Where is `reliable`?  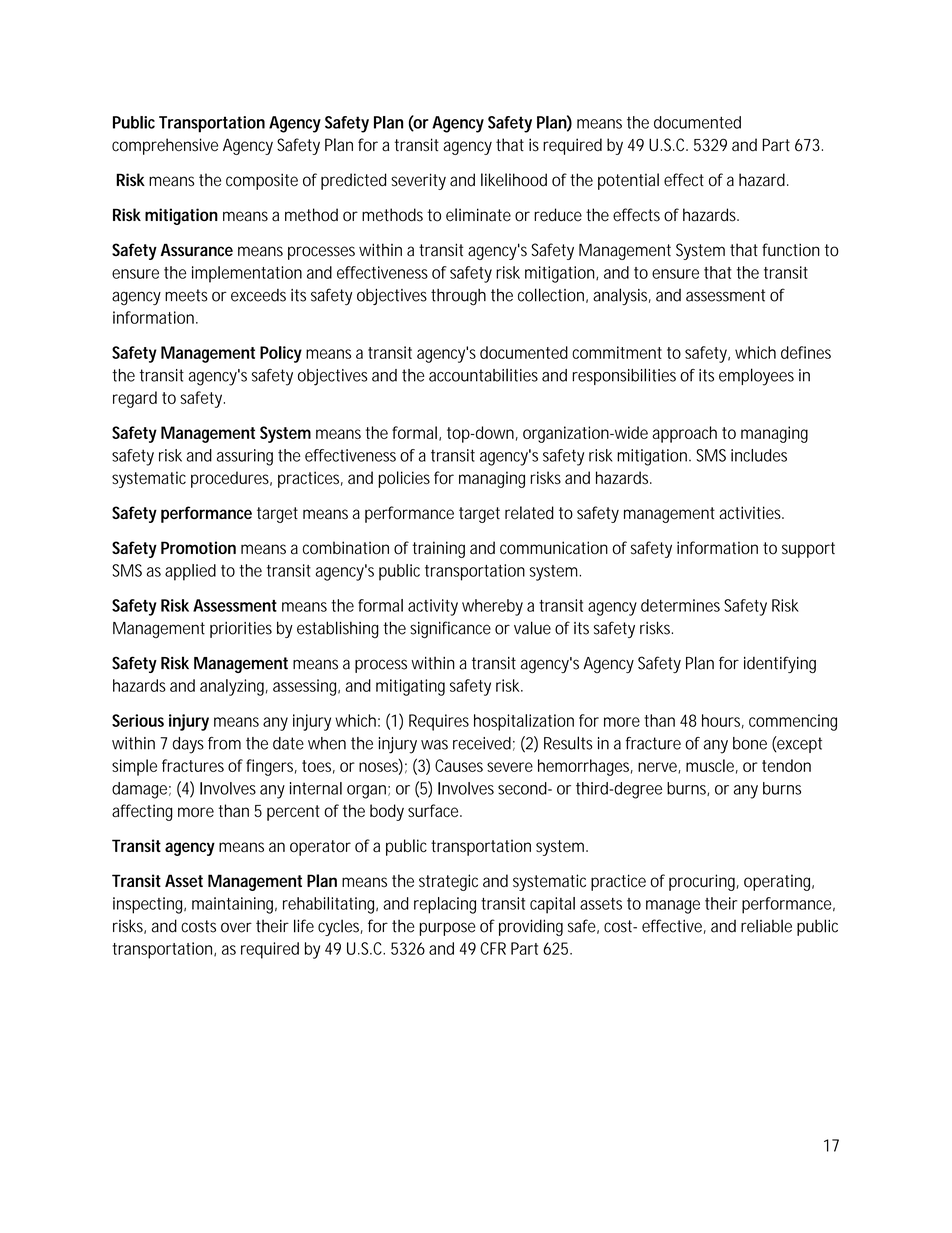 reliable is located at coordinates (766, 926).
